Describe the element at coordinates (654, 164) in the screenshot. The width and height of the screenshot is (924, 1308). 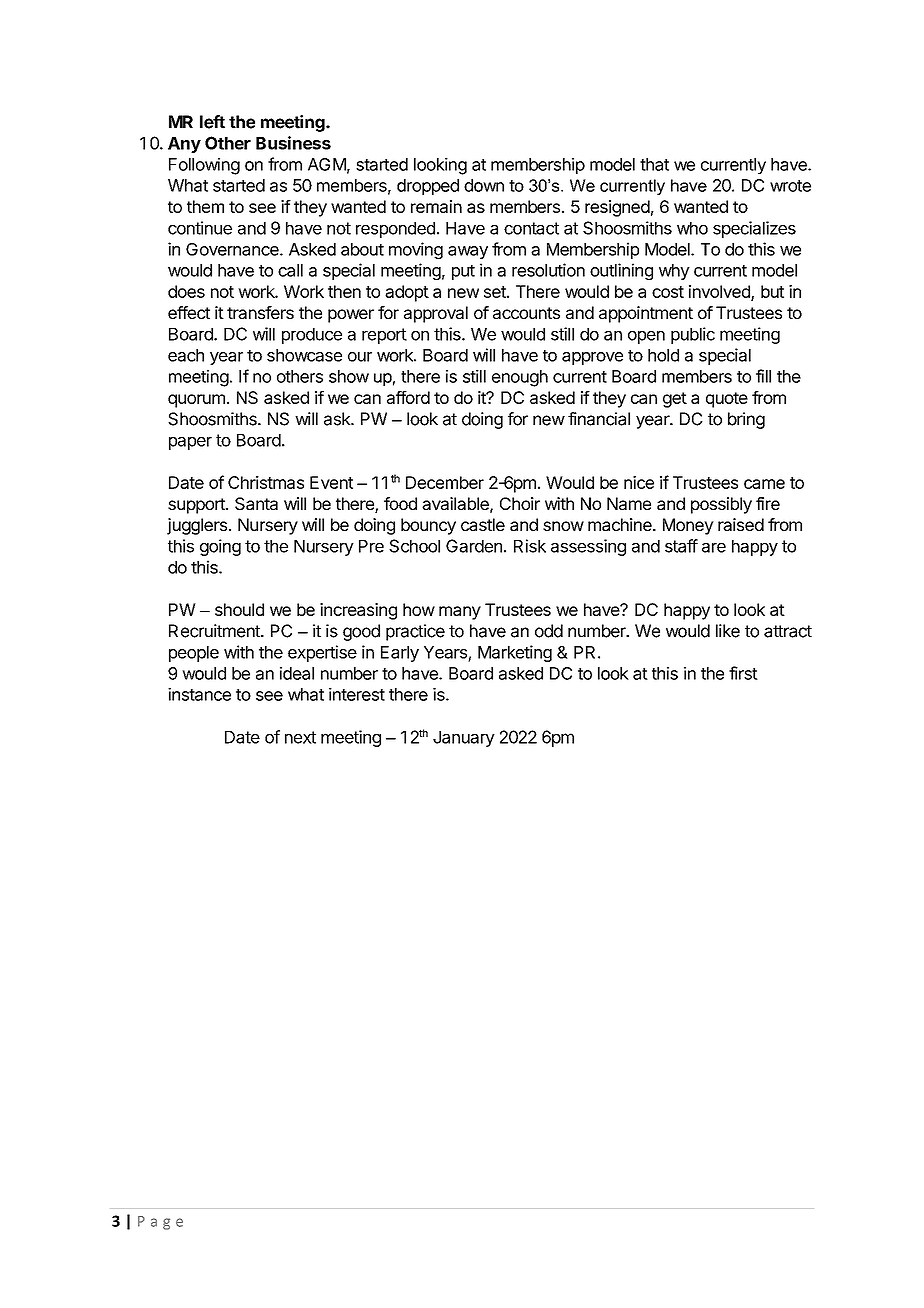
I see `that` at that location.
